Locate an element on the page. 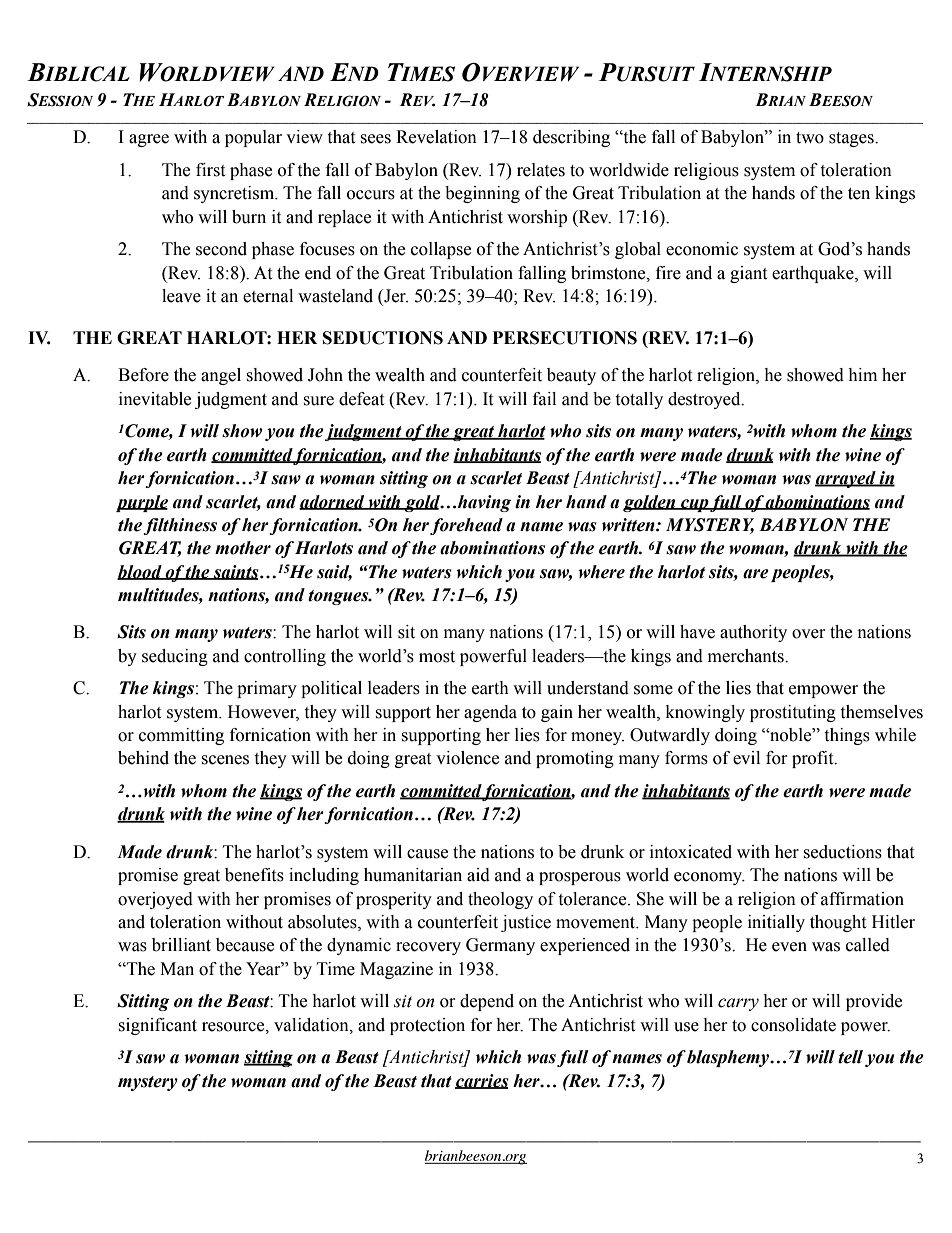 Image resolution: width=952 pixels, height=1233 pixels. significant is located at coordinates (157, 1026).
